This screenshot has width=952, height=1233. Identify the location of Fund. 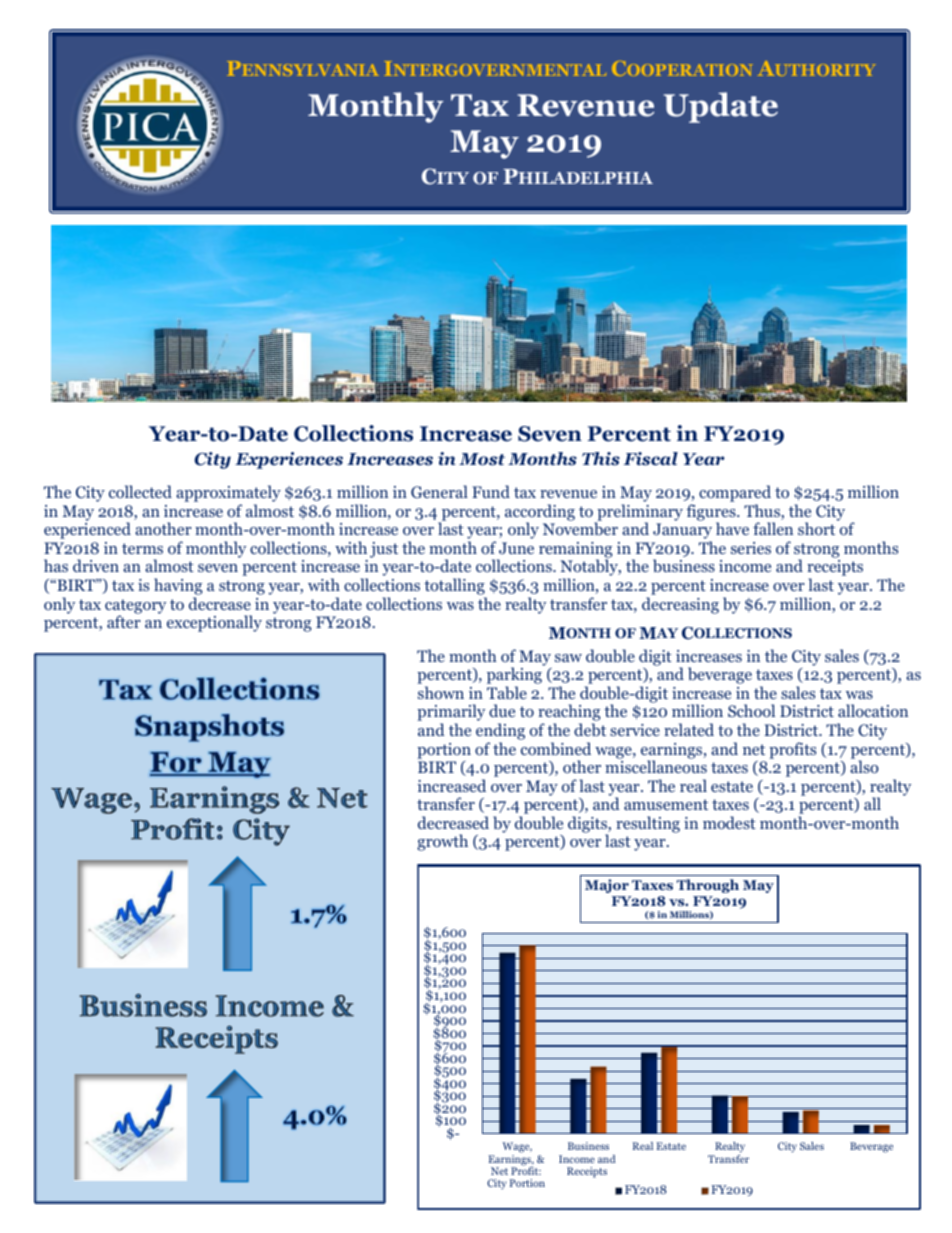
(491, 491).
